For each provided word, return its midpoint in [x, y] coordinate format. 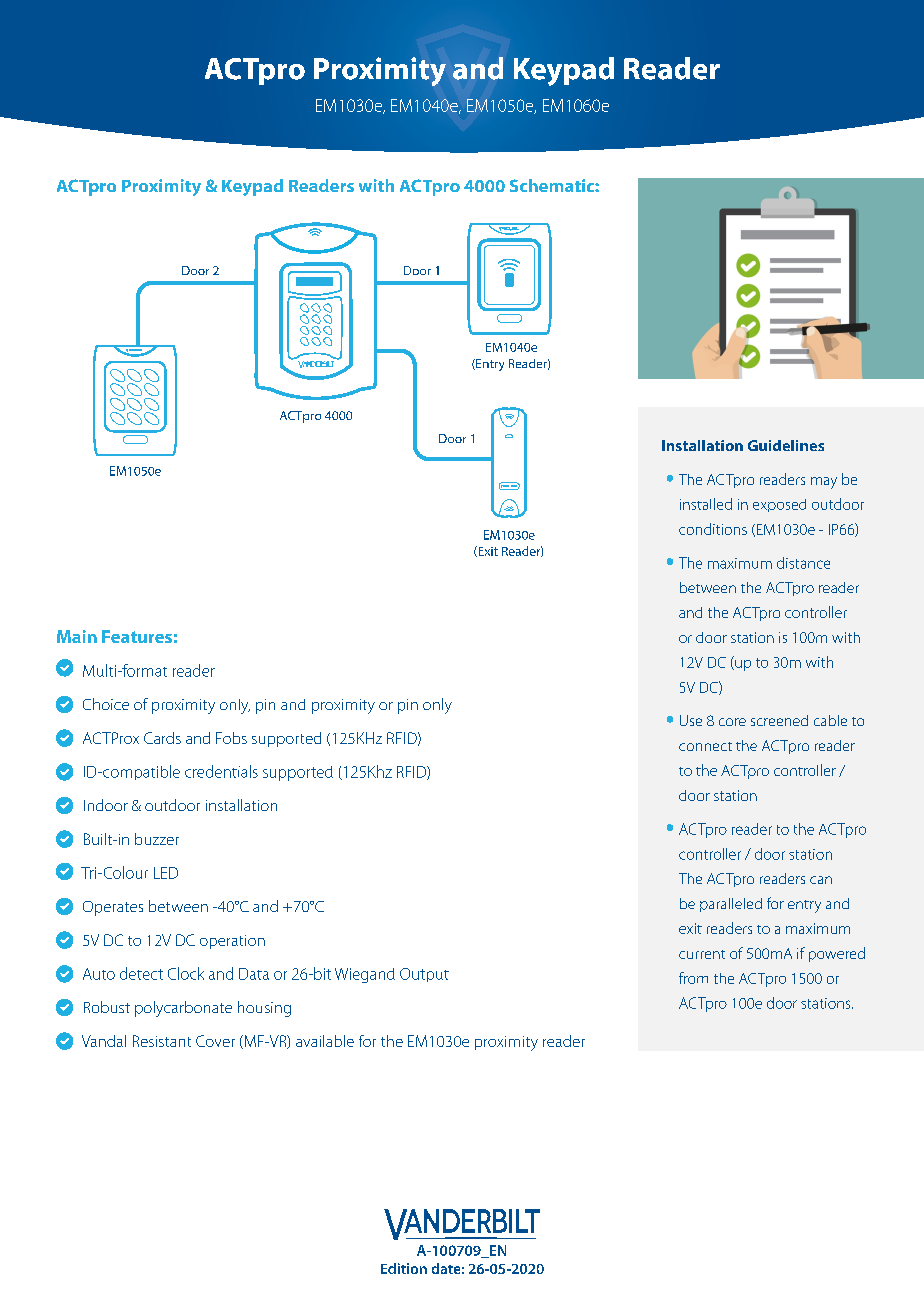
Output [424, 975]
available [325, 1041]
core [732, 722]
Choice [106, 704]
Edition [404, 1268]
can [821, 880]
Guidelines [786, 445]
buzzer [157, 839]
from [693, 978]
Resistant [162, 1041]
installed [706, 504]
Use [691, 720]
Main [77, 636]
